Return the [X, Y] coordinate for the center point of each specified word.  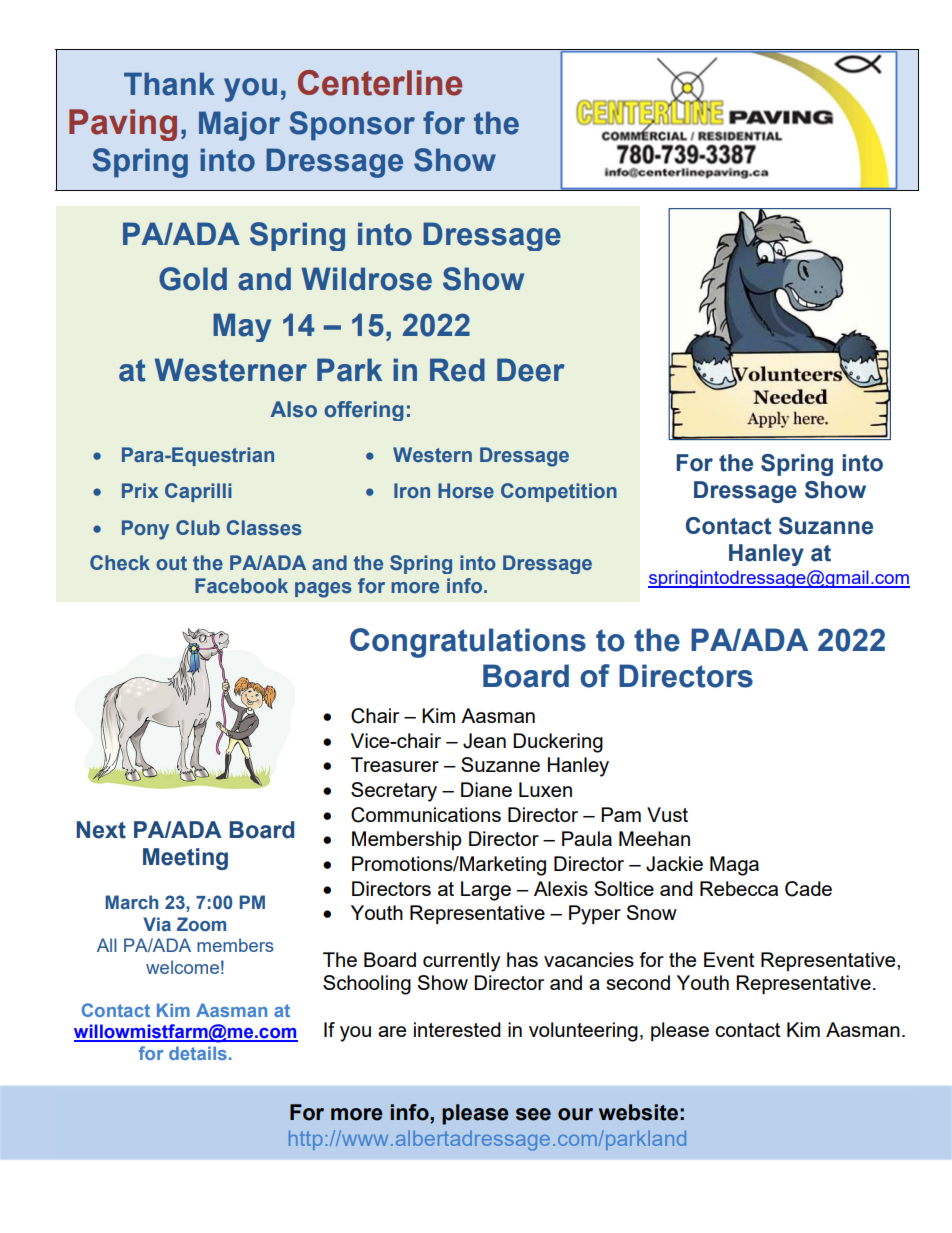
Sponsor [352, 125]
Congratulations [468, 643]
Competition [559, 492]
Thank [169, 84]
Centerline [380, 83]
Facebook [241, 585]
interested [457, 1029]
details [198, 1053]
